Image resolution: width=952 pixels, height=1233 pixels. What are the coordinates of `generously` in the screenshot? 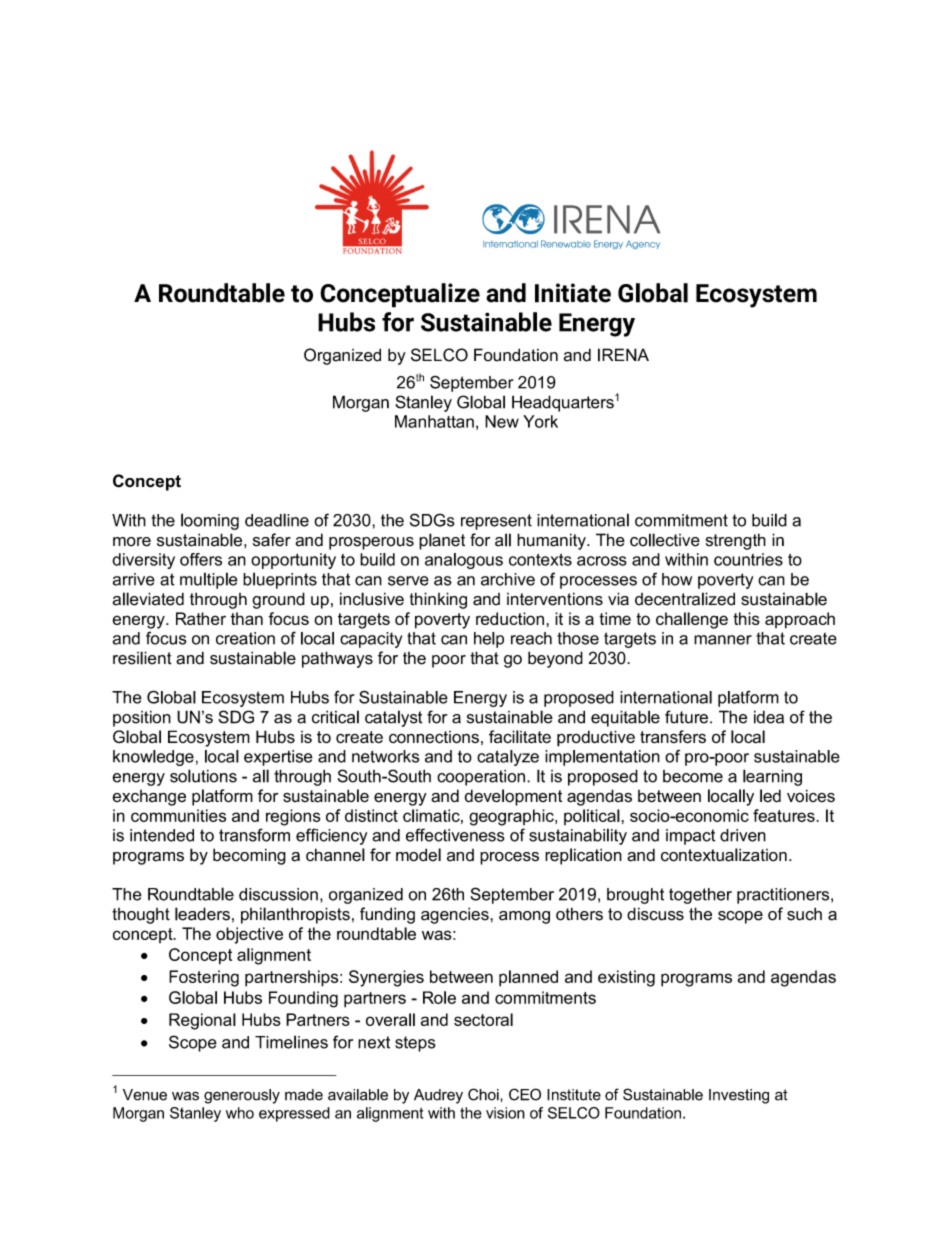 It's located at (242, 1096).
